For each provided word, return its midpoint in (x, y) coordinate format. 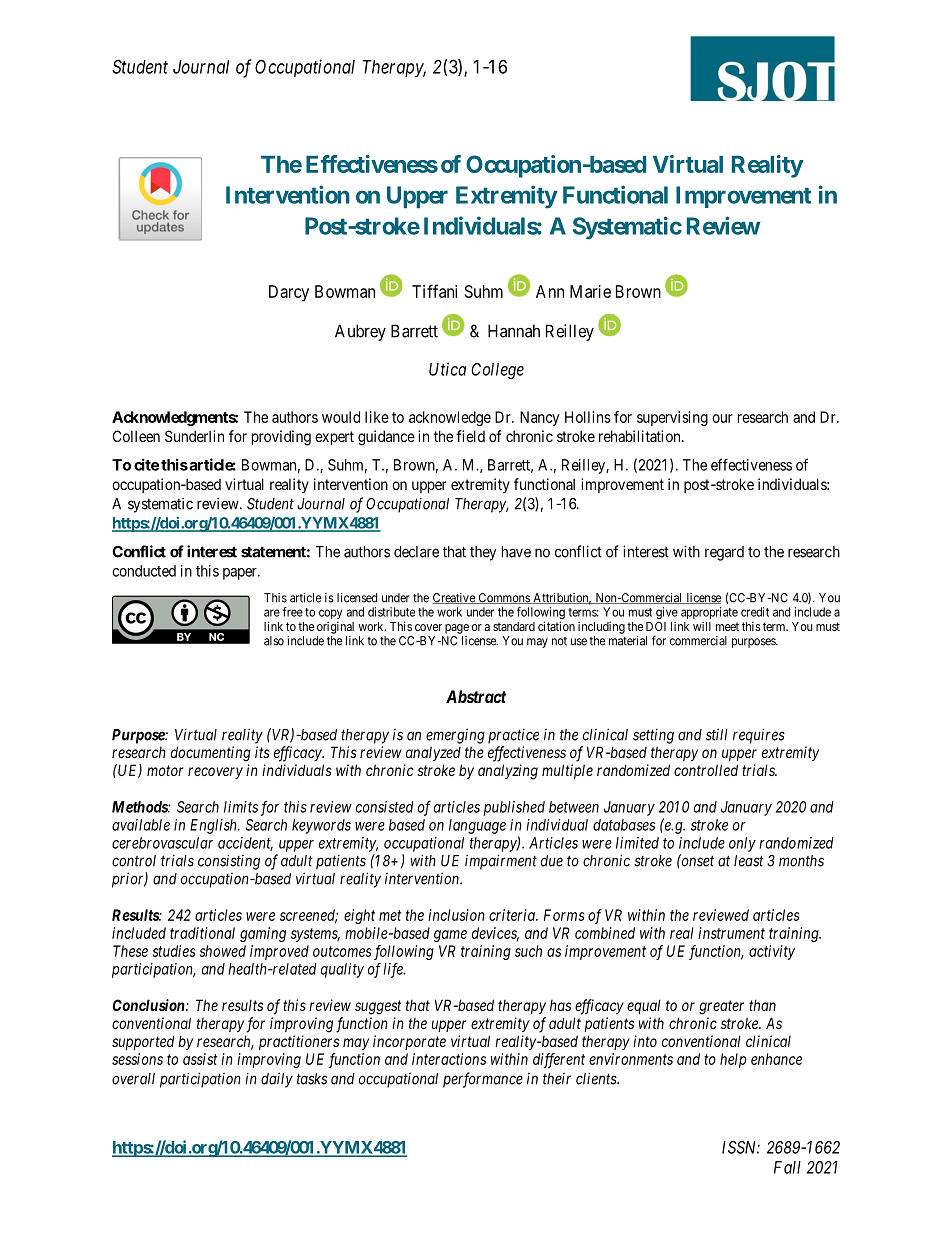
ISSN (741, 1147)
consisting (229, 862)
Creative (454, 598)
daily (277, 1080)
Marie (590, 291)
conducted (144, 571)
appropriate (709, 613)
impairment (501, 862)
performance (483, 1080)
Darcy (289, 293)
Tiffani (434, 291)
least (749, 861)
